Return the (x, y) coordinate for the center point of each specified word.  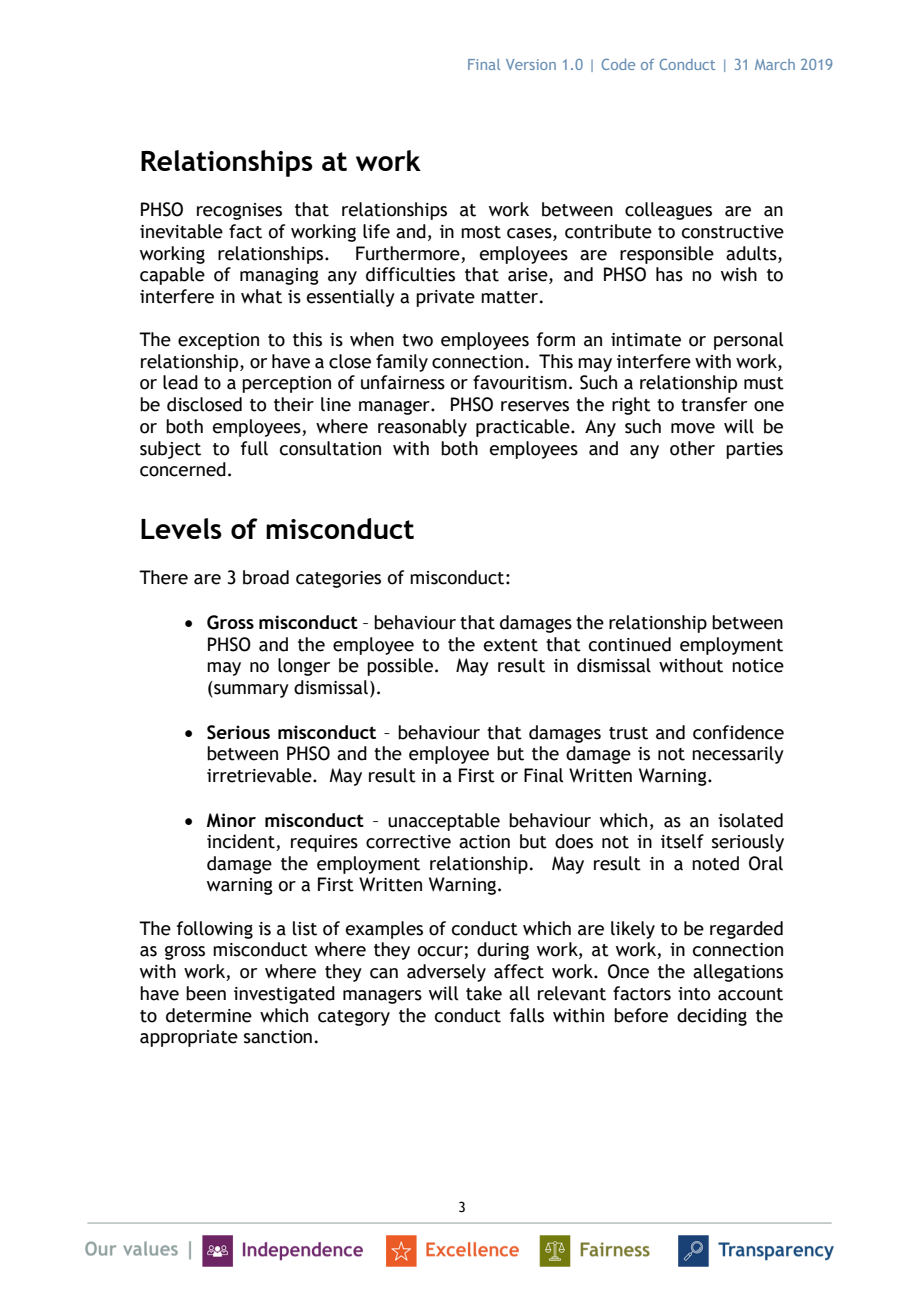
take (484, 993)
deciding (712, 1017)
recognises (239, 211)
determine (209, 1015)
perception (286, 384)
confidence (738, 732)
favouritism (520, 382)
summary (250, 691)
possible (401, 667)
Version (531, 64)
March (775, 64)
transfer (714, 404)
